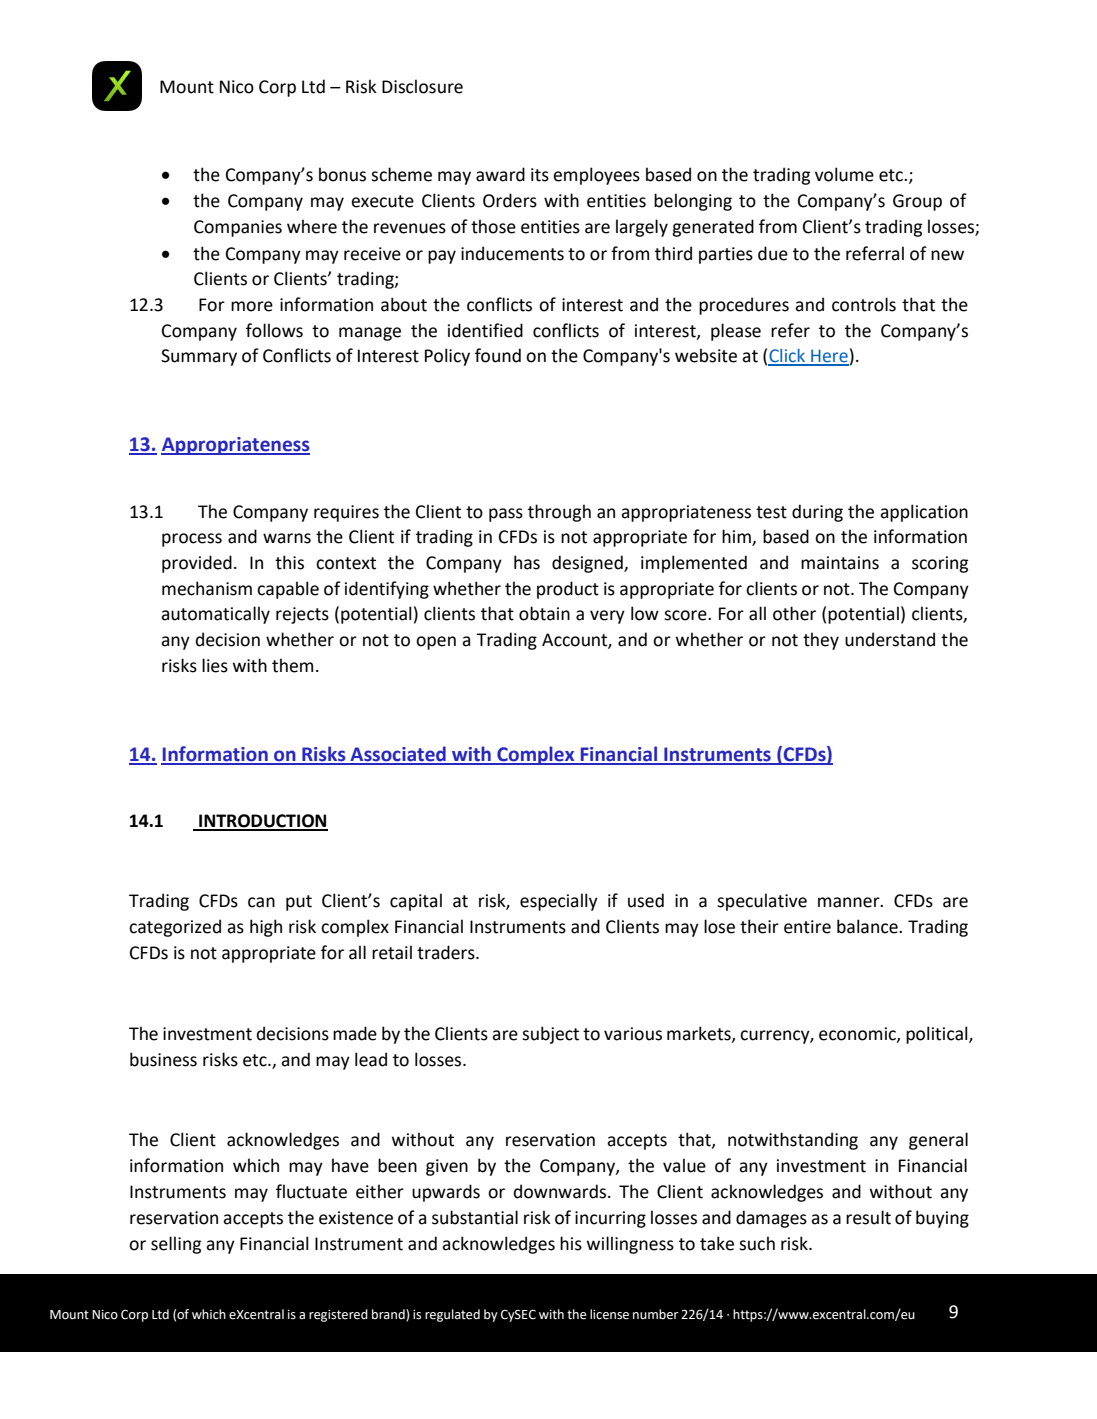 This screenshot has width=1097, height=1419. Describe the element at coordinates (609, 1314) in the screenshot. I see `license` at that location.
